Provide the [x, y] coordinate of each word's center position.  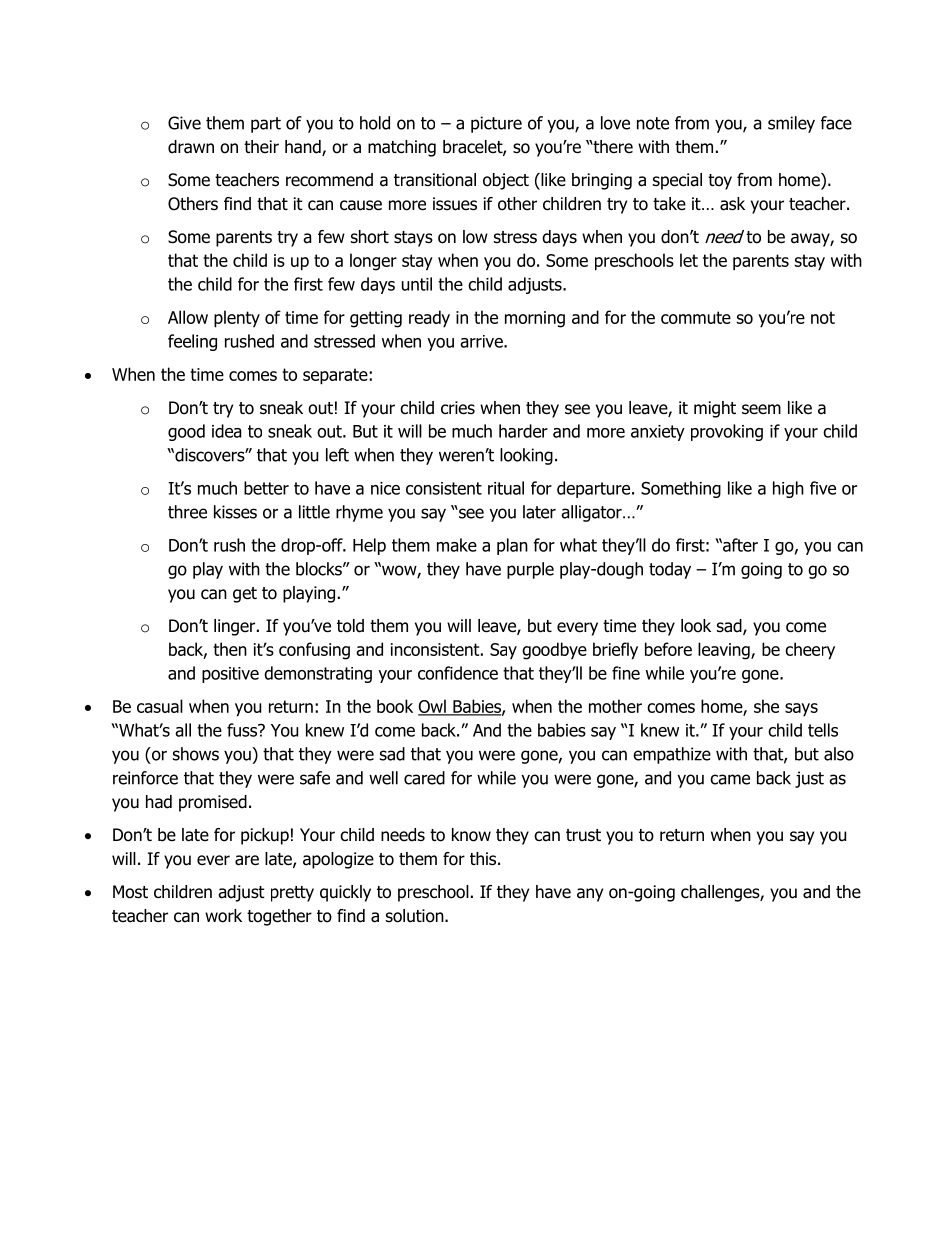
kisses [235, 512]
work [223, 916]
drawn [191, 147]
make [457, 545]
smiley [791, 124]
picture [496, 124]
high [788, 489]
